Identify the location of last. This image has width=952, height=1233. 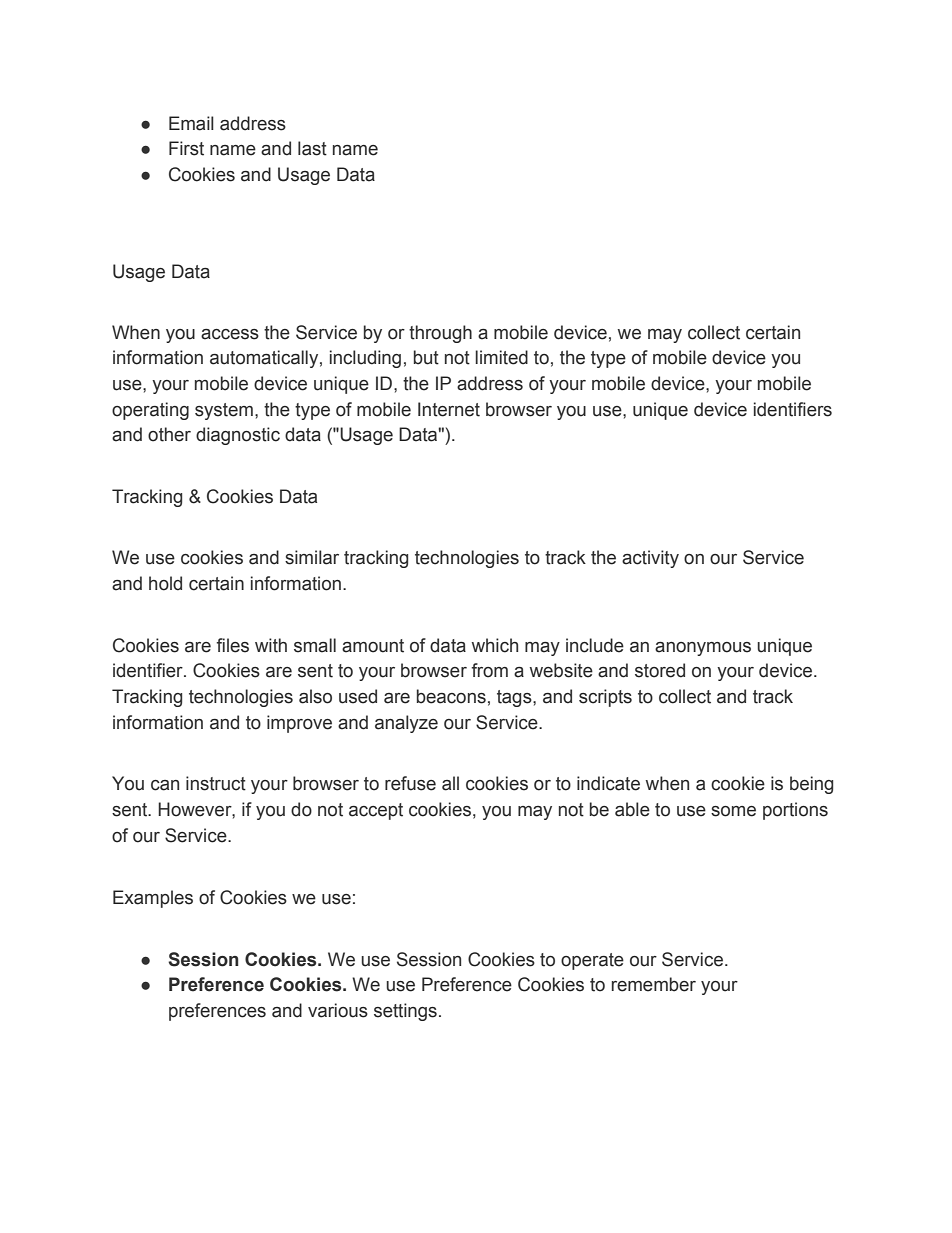
(312, 148).
